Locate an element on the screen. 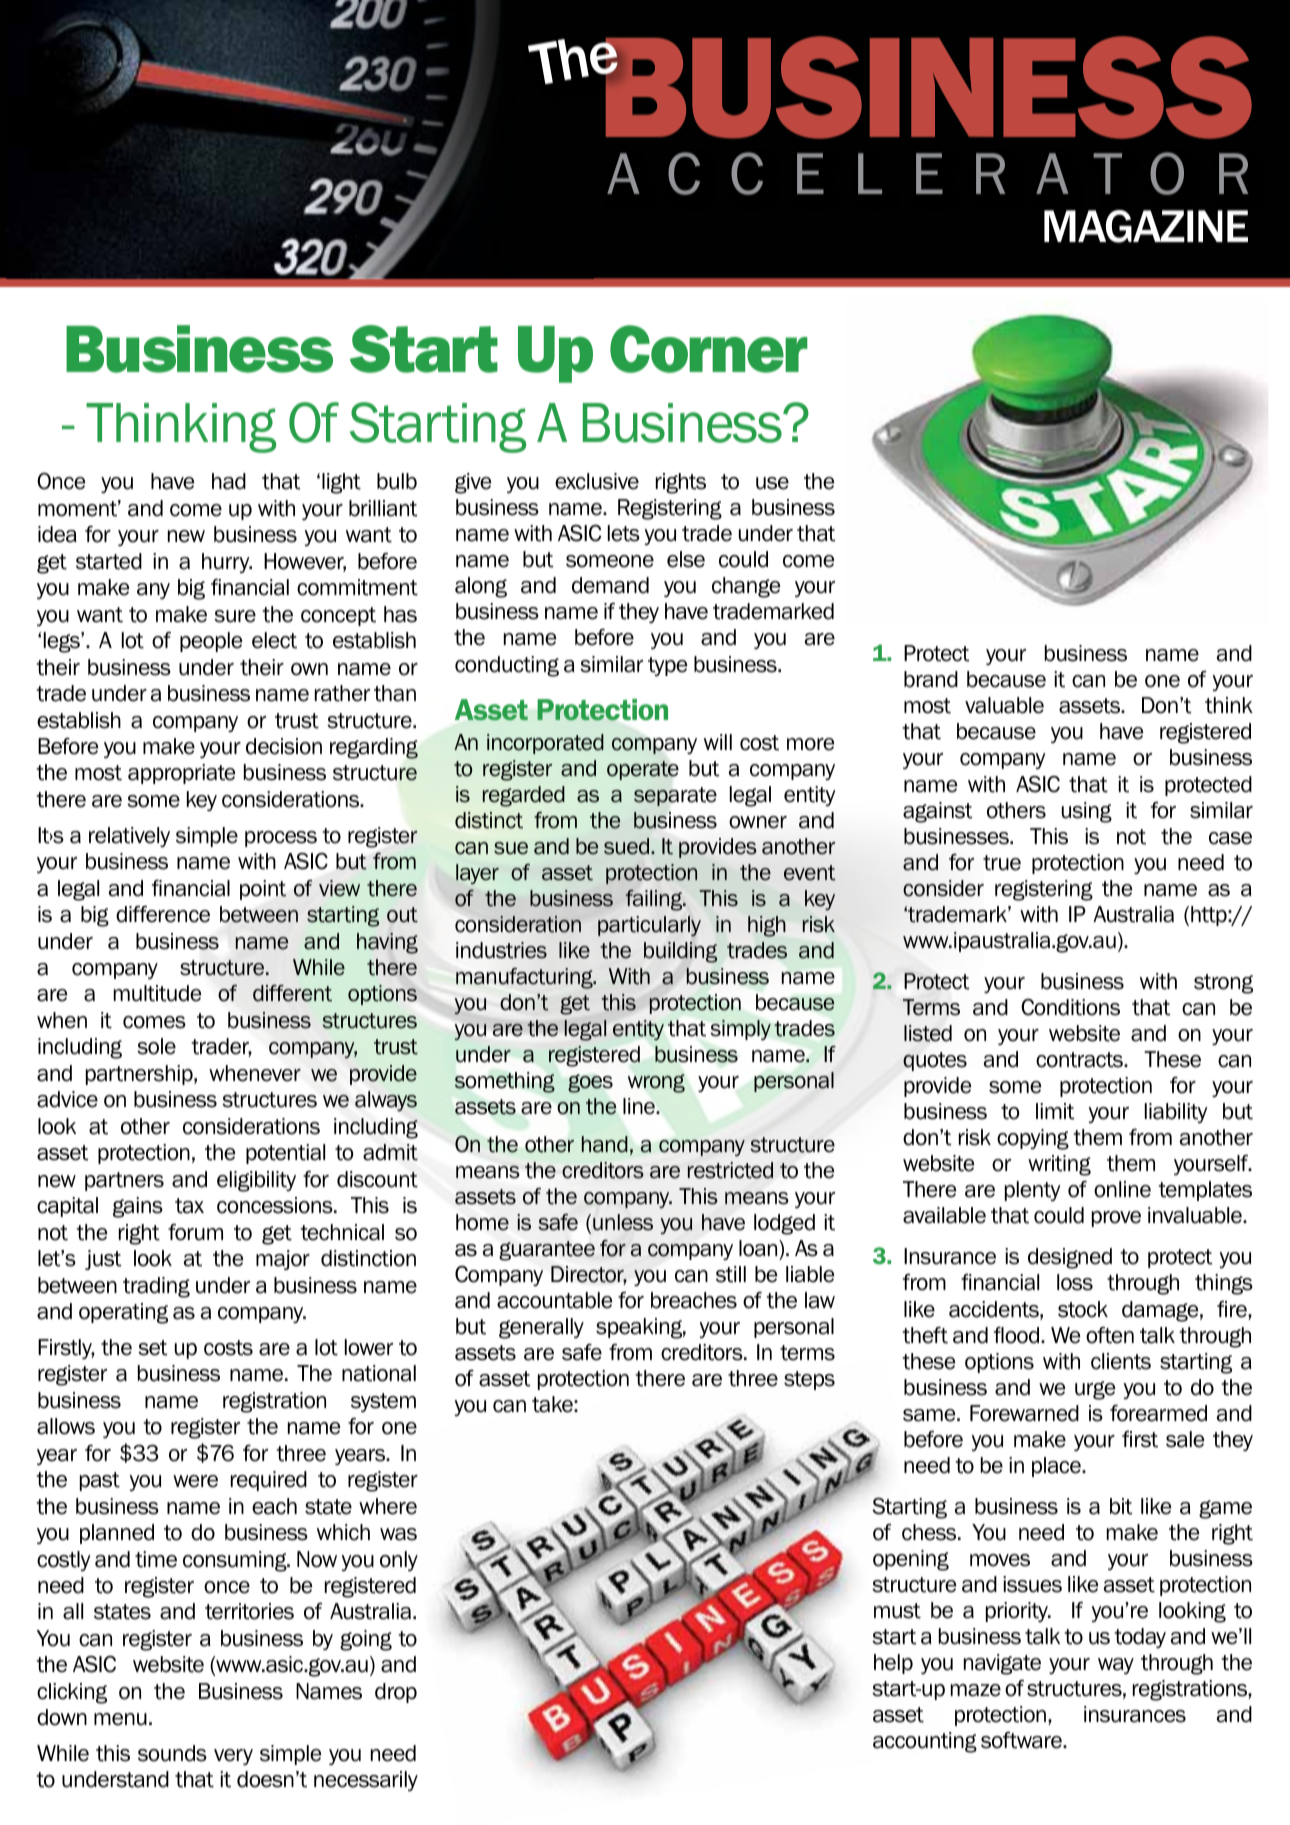 This screenshot has height=1825, width=1290. had is located at coordinates (229, 481).
